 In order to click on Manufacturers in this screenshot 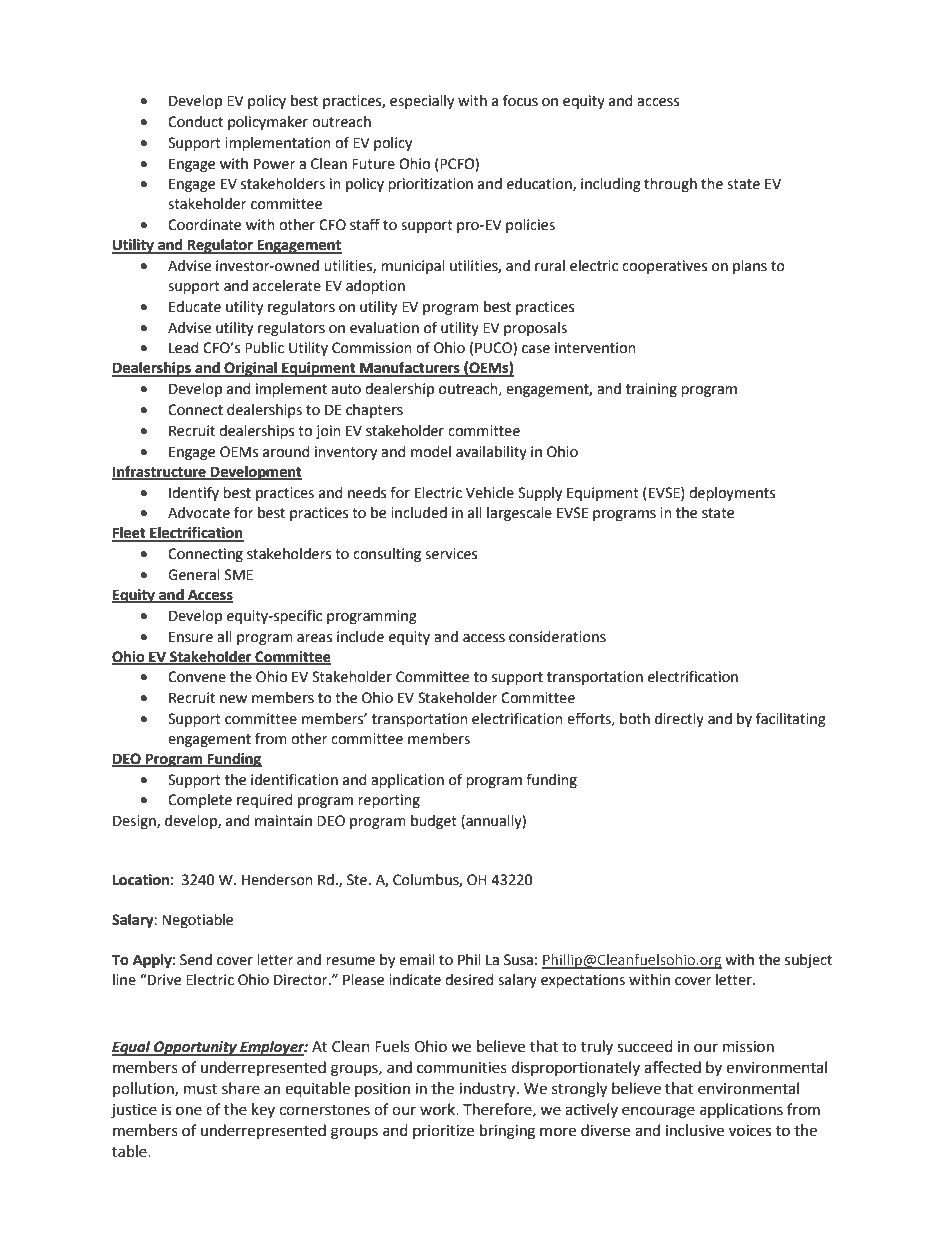, I will do `click(410, 368)`.
